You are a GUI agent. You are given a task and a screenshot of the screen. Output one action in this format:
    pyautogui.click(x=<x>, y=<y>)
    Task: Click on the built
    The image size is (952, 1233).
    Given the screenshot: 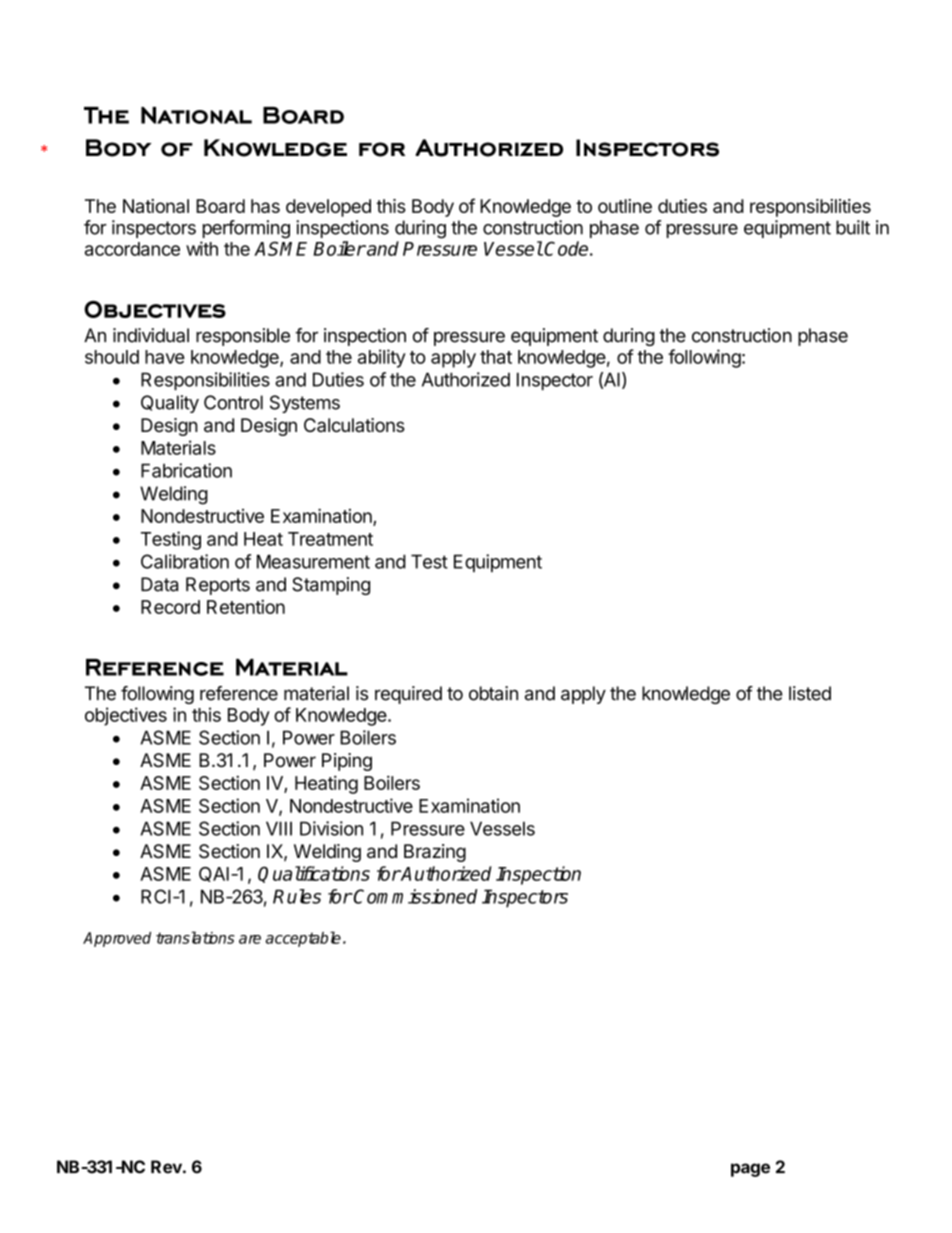 What is the action you would take?
    pyautogui.click(x=853, y=227)
